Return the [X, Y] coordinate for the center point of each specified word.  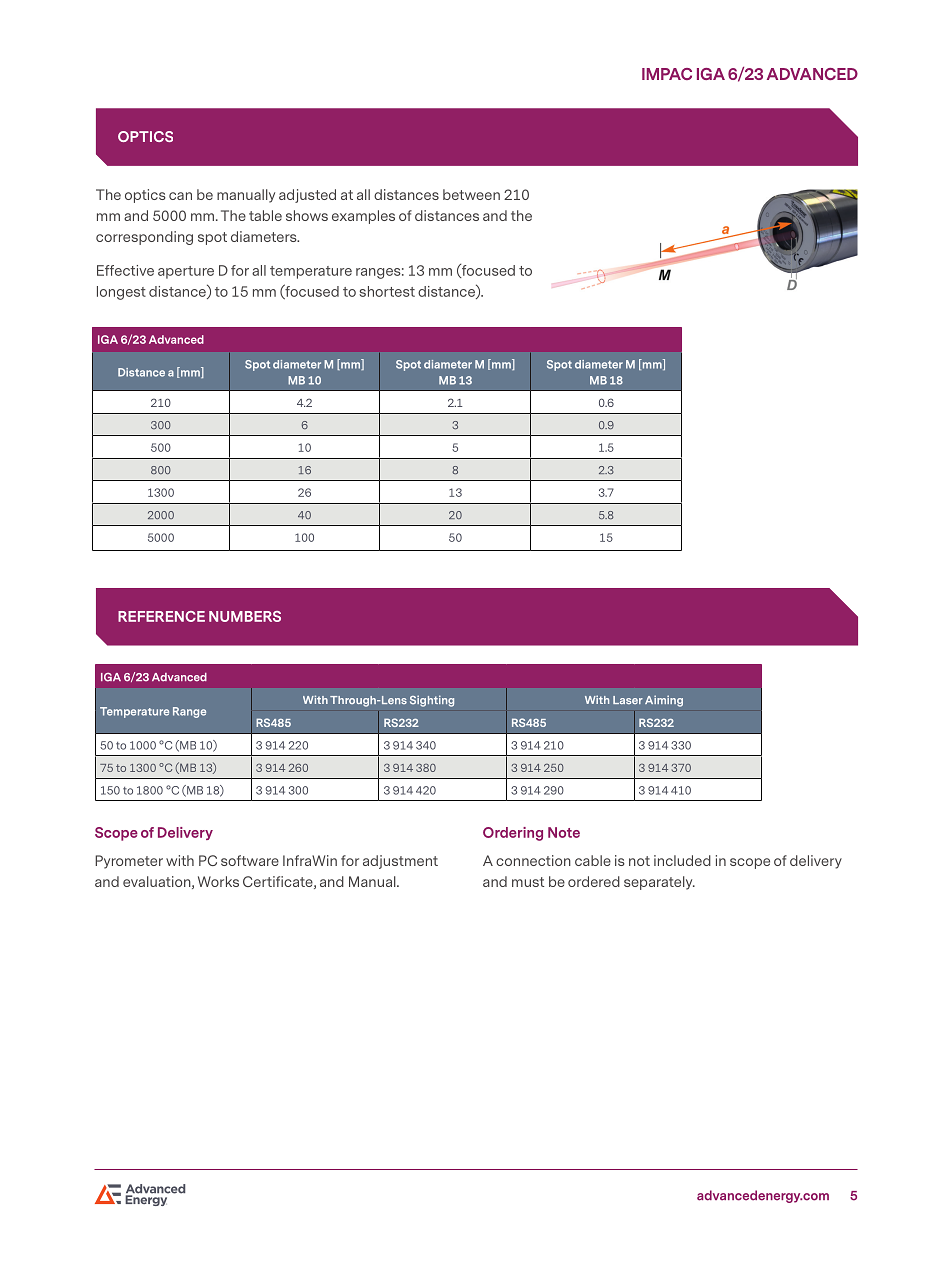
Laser [628, 700]
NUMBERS [245, 616]
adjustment [400, 862]
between [471, 194]
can [180, 196]
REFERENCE [161, 616]
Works [218, 881]
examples [363, 217]
